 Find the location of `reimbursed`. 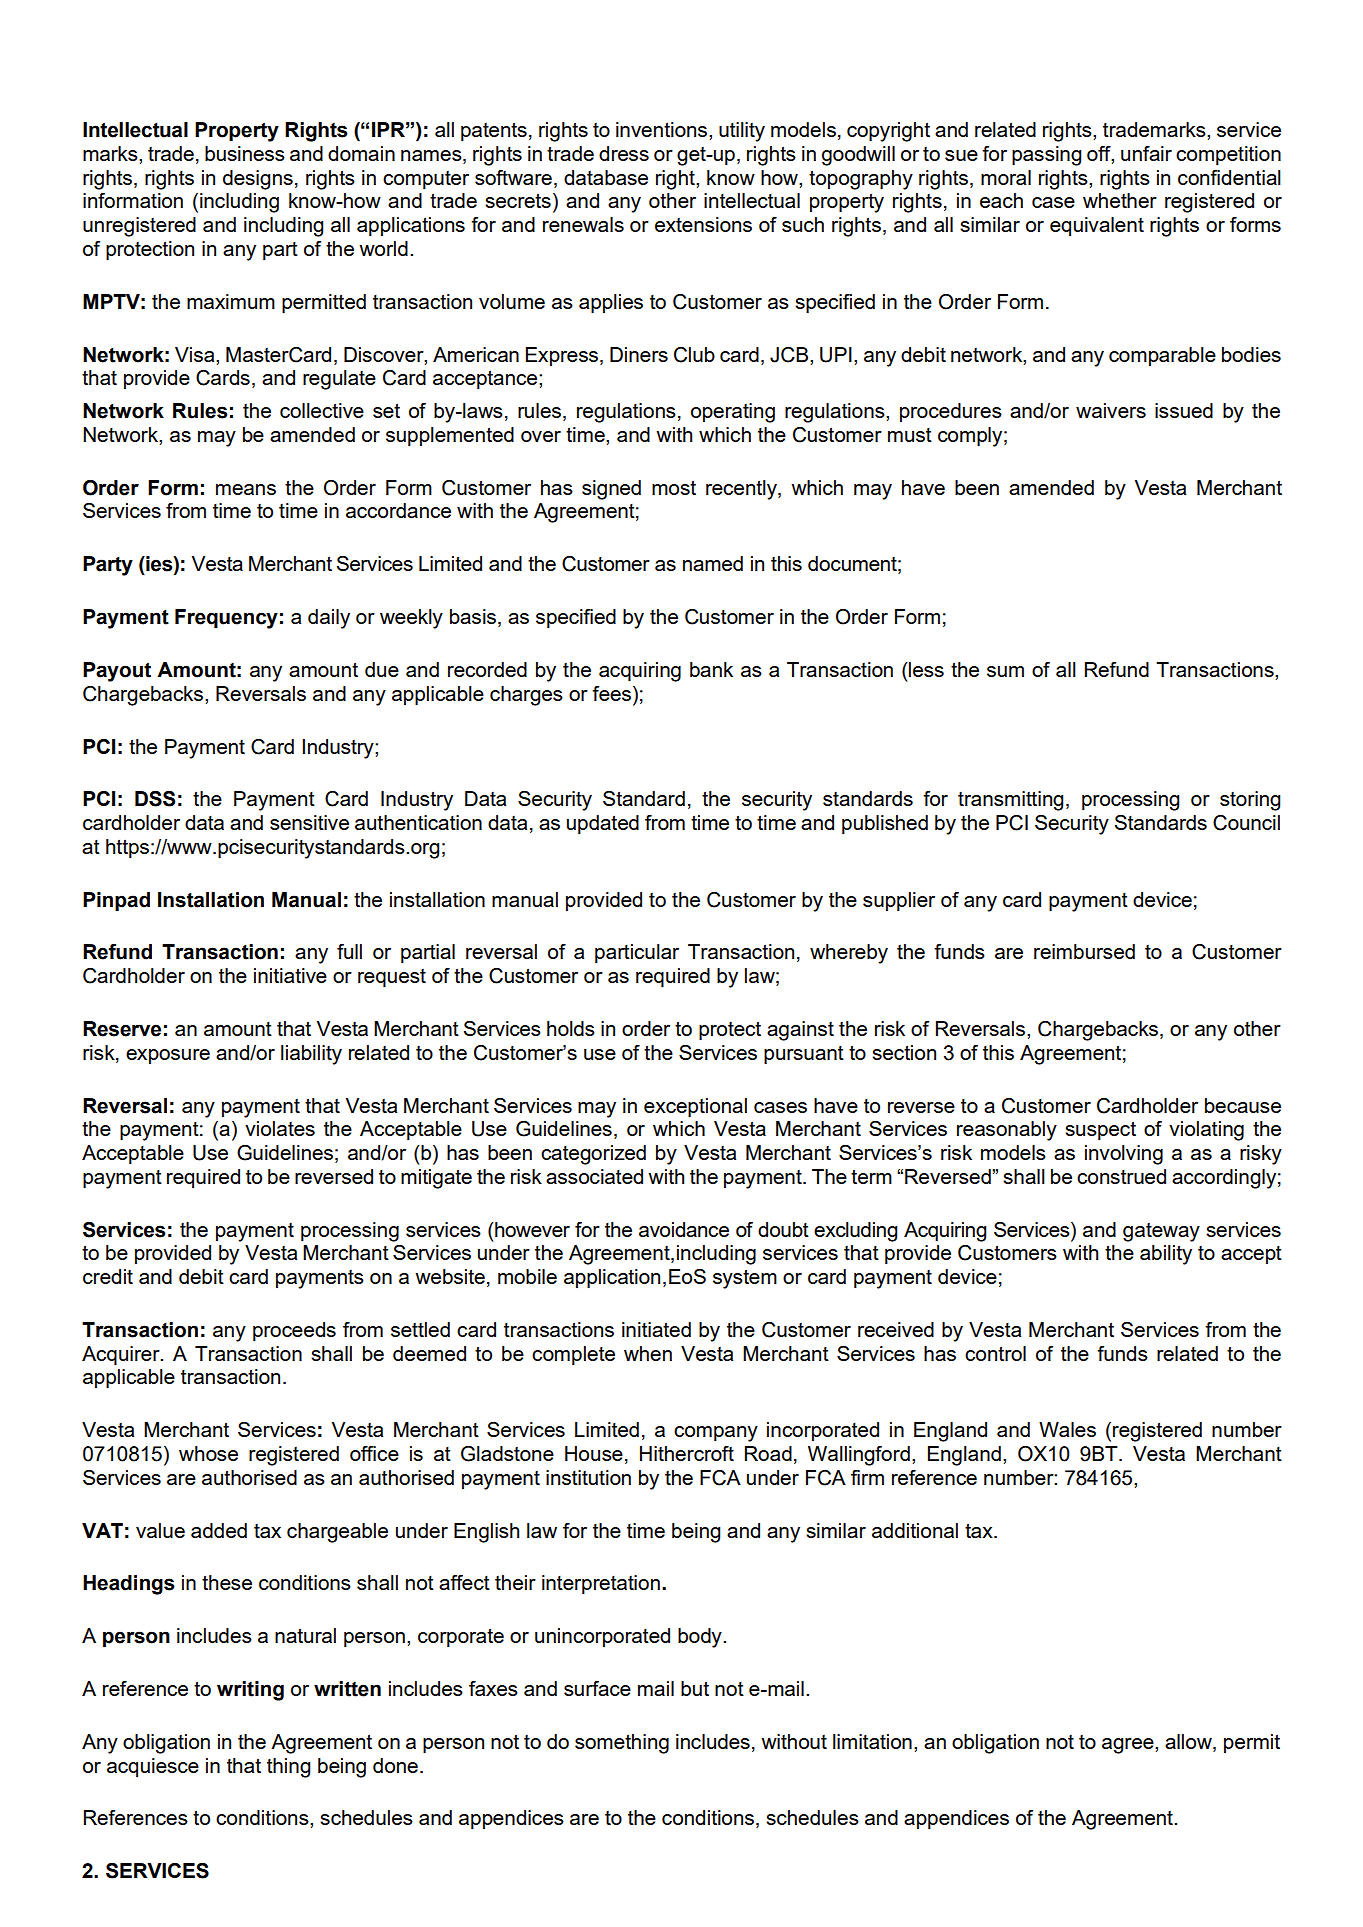

reimbursed is located at coordinates (1084, 951).
